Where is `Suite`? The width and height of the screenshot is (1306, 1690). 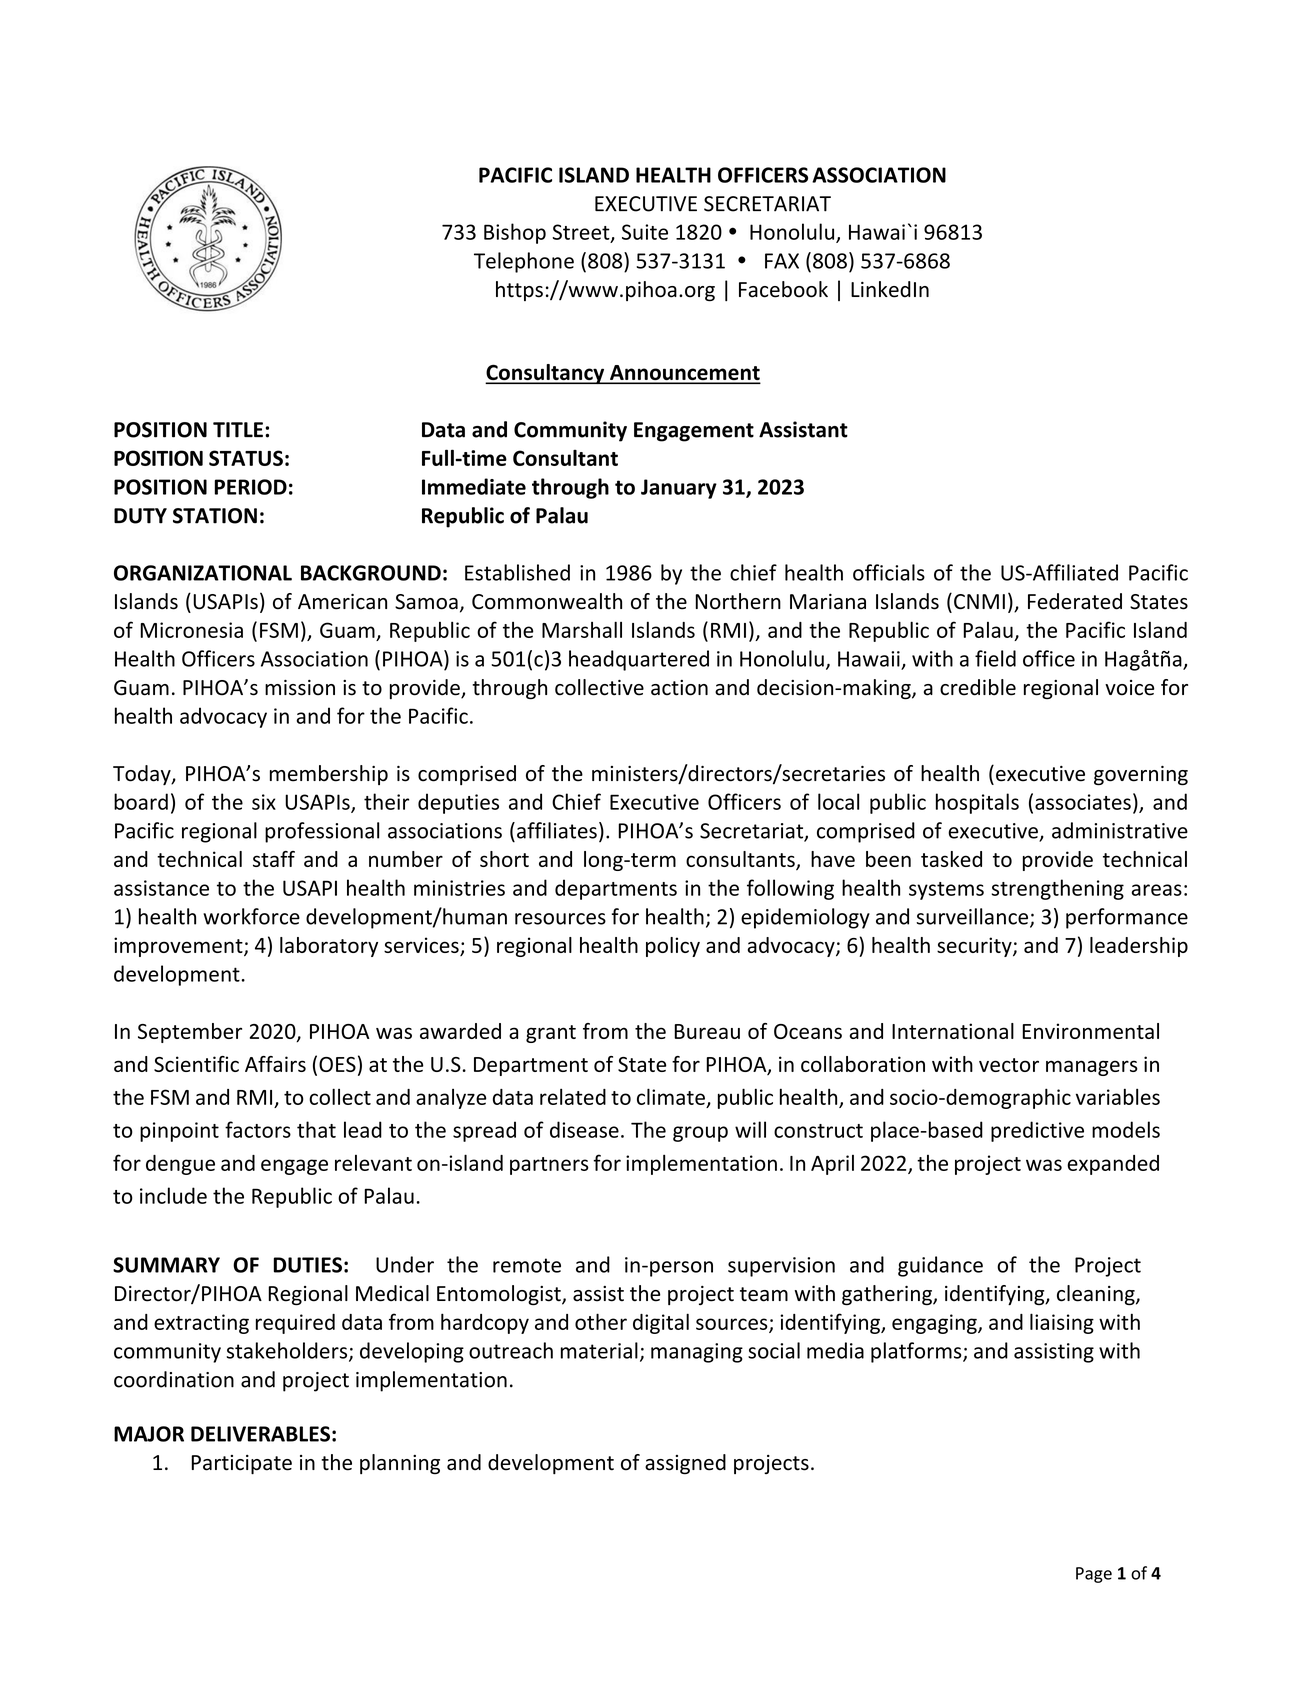
Suite is located at coordinates (645, 232).
